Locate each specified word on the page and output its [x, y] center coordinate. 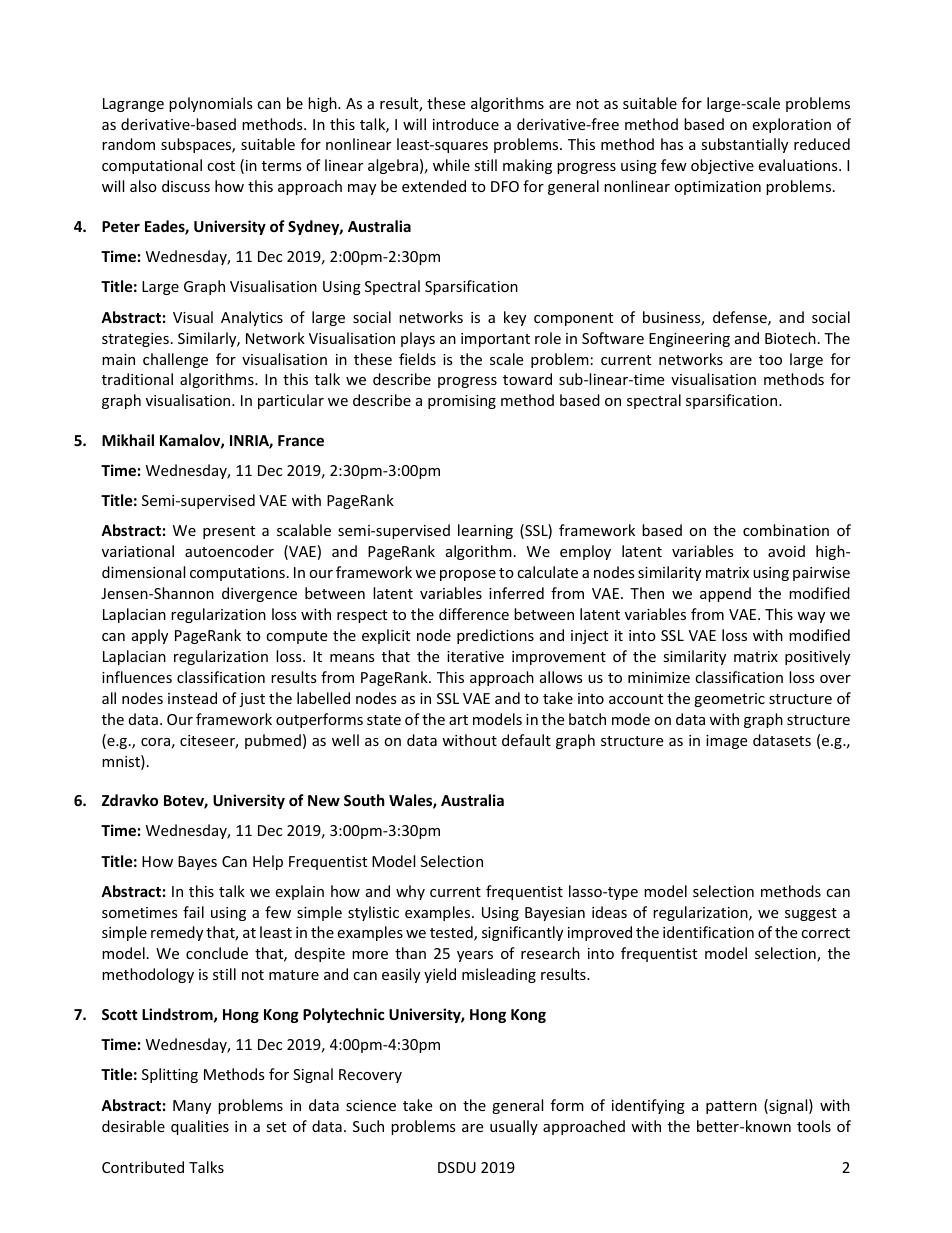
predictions [495, 636]
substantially [744, 145]
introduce [466, 124]
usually [514, 1127]
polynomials [211, 104]
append [725, 594]
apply [150, 636]
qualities [200, 1127]
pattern [731, 1107]
